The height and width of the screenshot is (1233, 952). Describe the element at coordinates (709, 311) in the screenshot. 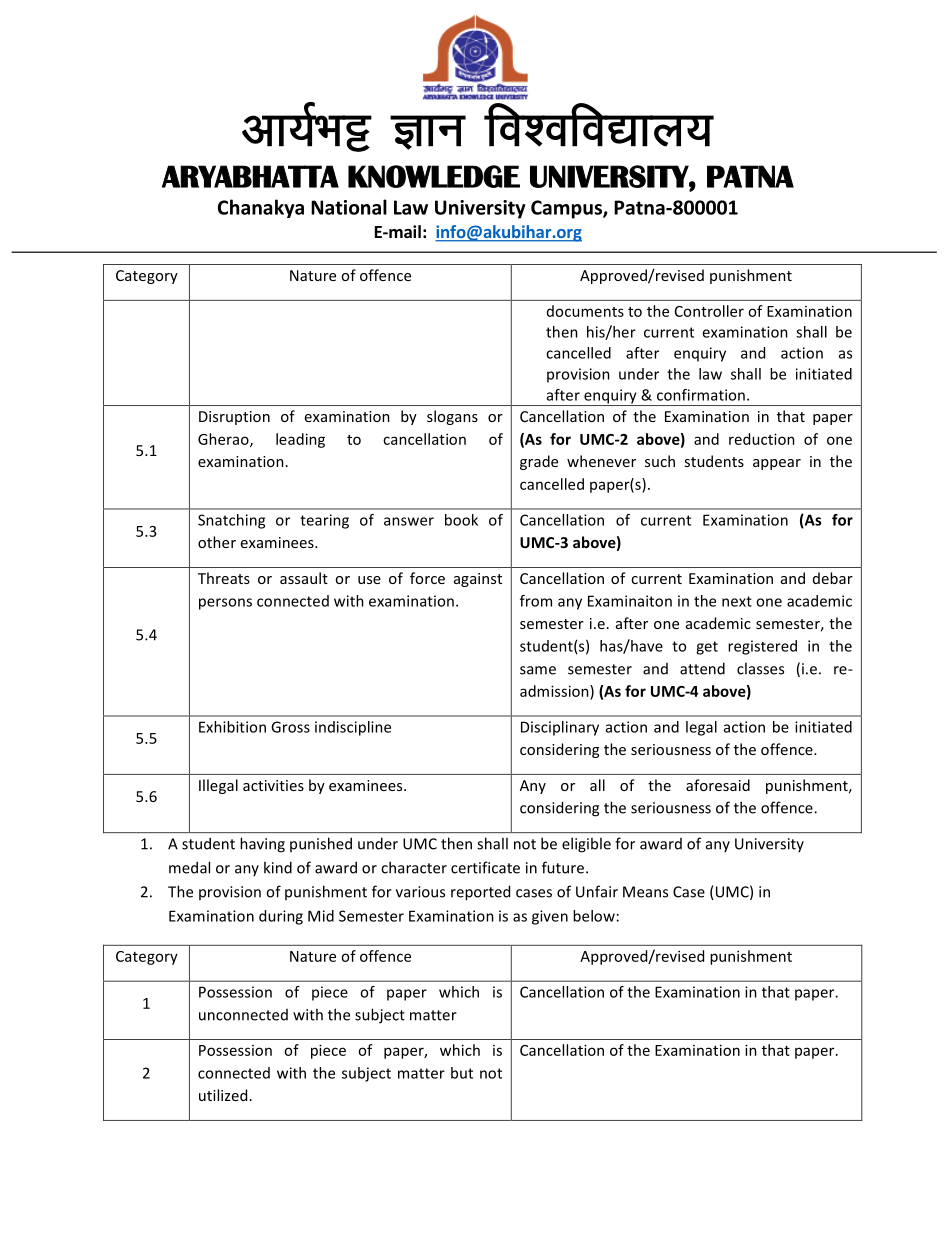

I see `Controller` at that location.
